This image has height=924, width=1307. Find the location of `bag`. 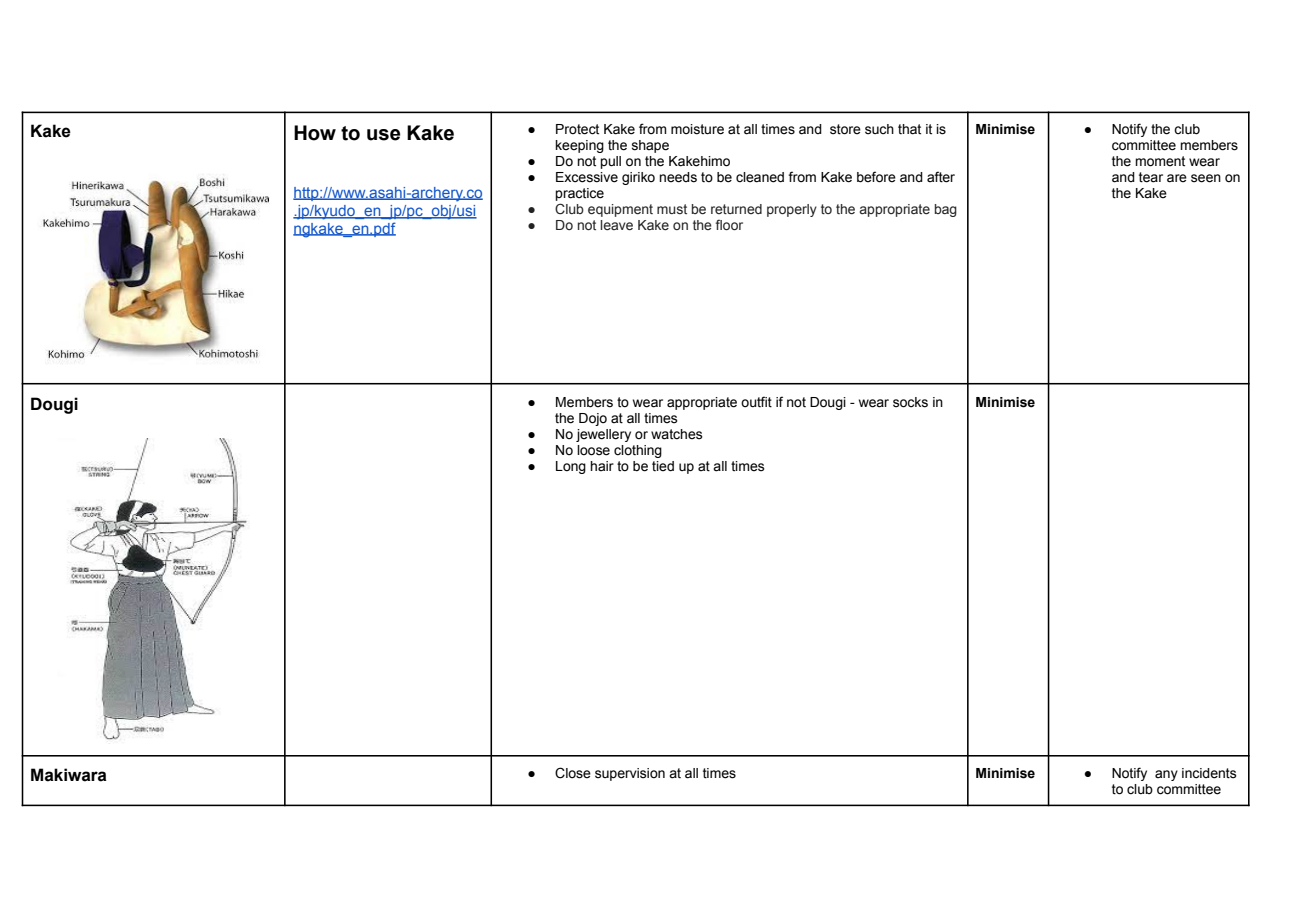

bag is located at coordinates (946, 210).
